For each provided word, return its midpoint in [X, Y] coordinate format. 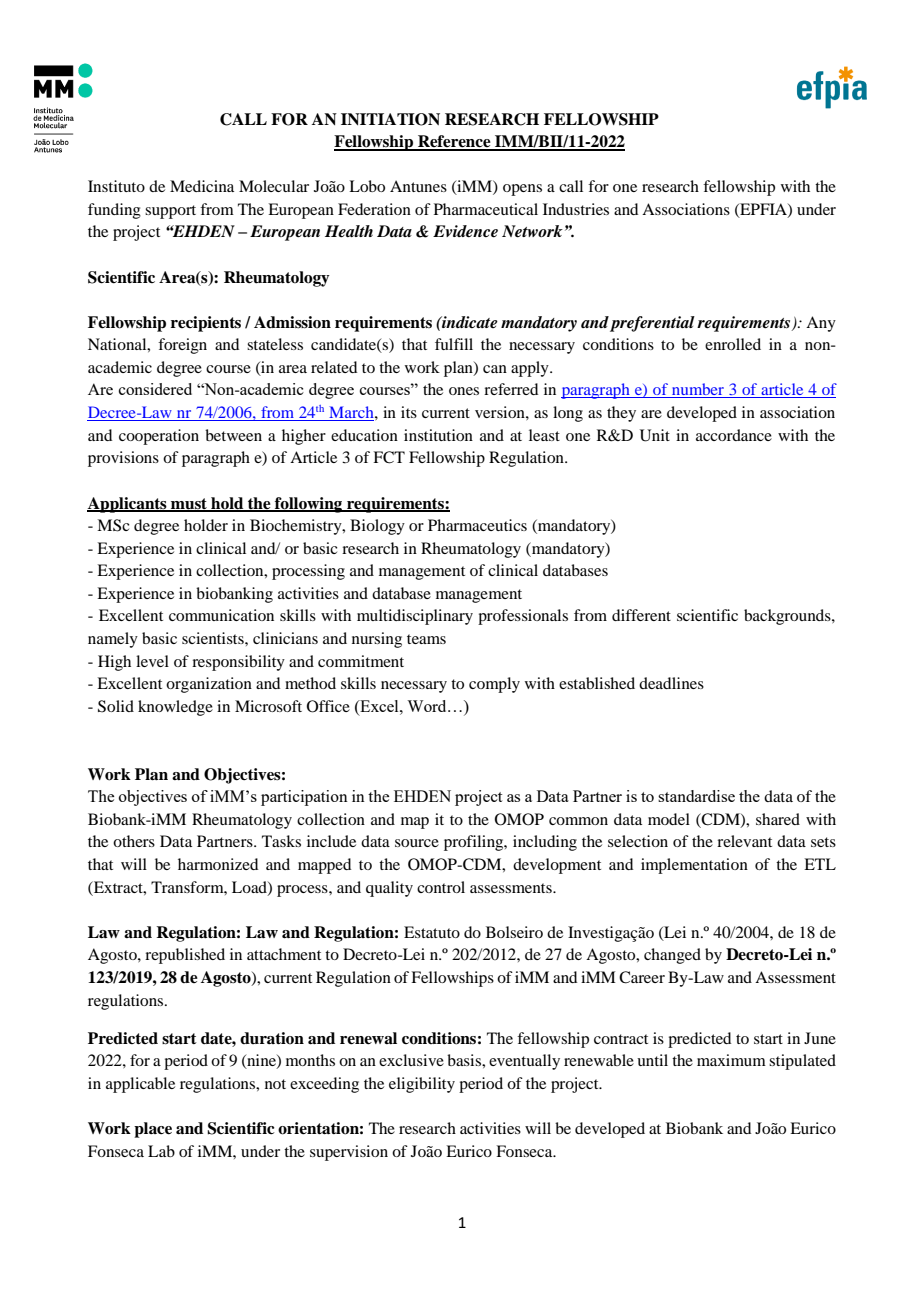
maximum [731, 1060]
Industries [576, 209]
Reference [454, 142]
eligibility [422, 1085]
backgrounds [788, 617]
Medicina [202, 186]
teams [426, 639]
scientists [214, 638]
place [153, 1130]
